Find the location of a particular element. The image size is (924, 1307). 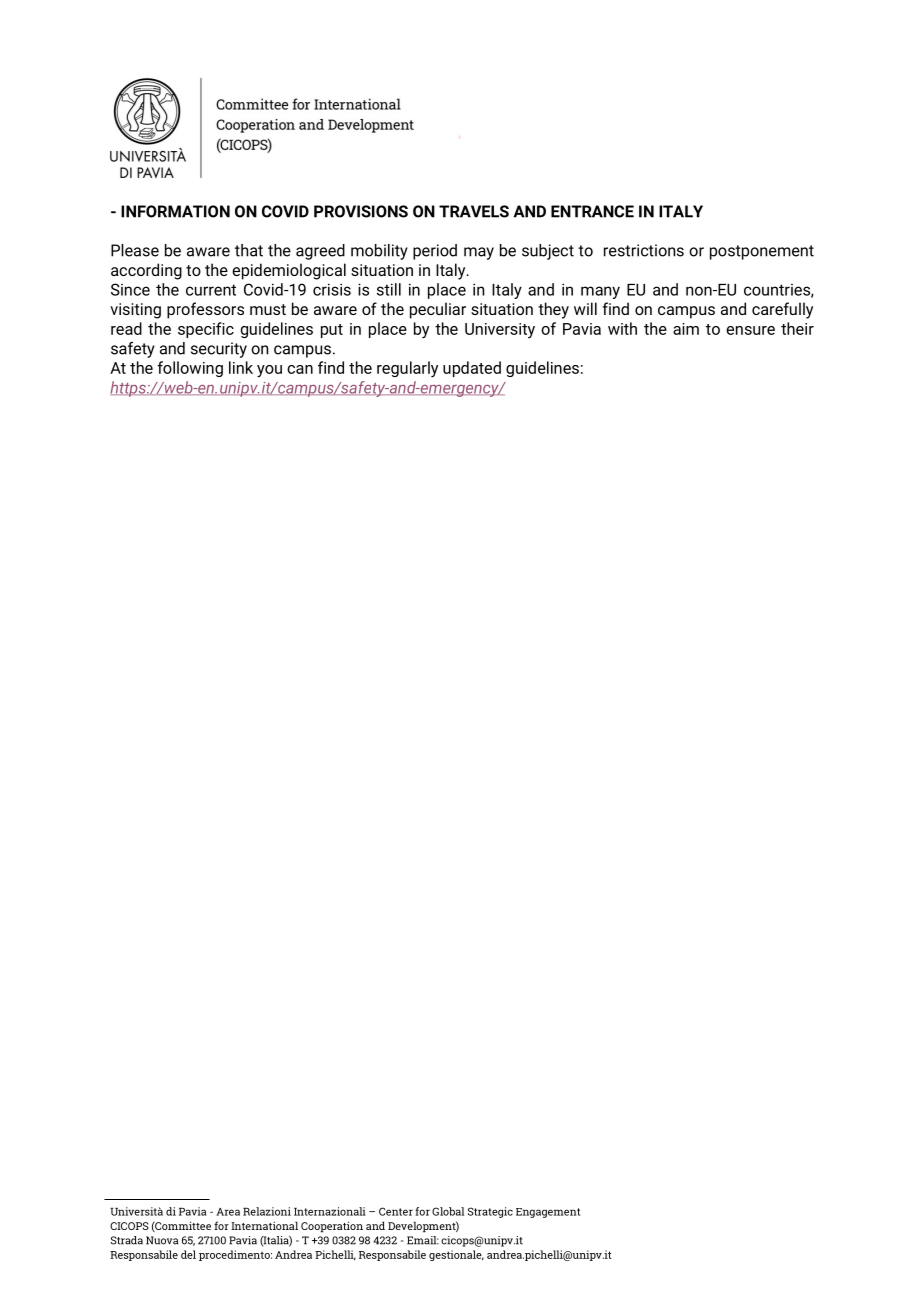

Area is located at coordinates (228, 1212).
